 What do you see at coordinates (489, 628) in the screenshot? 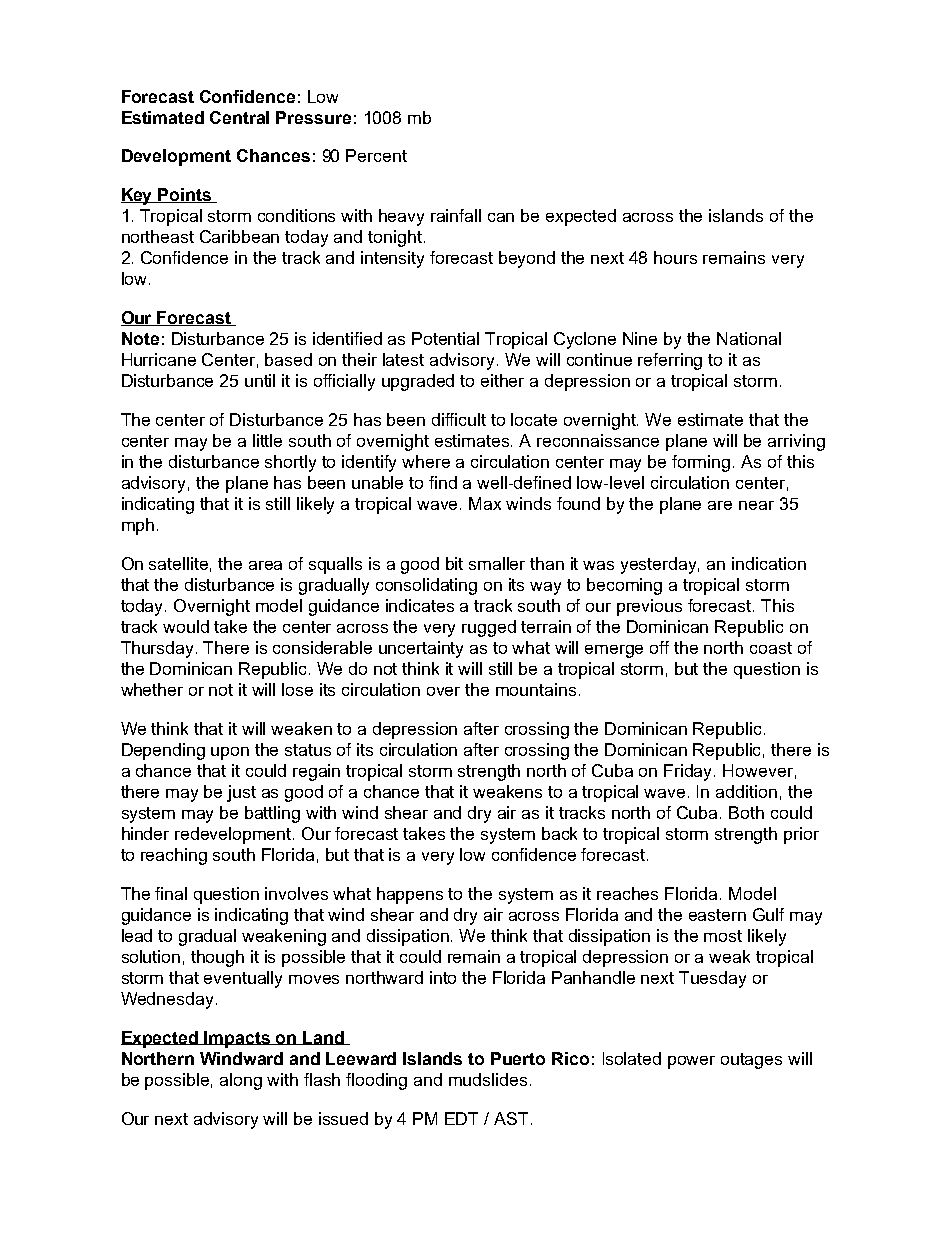
I see `rugged` at bounding box center [489, 628].
